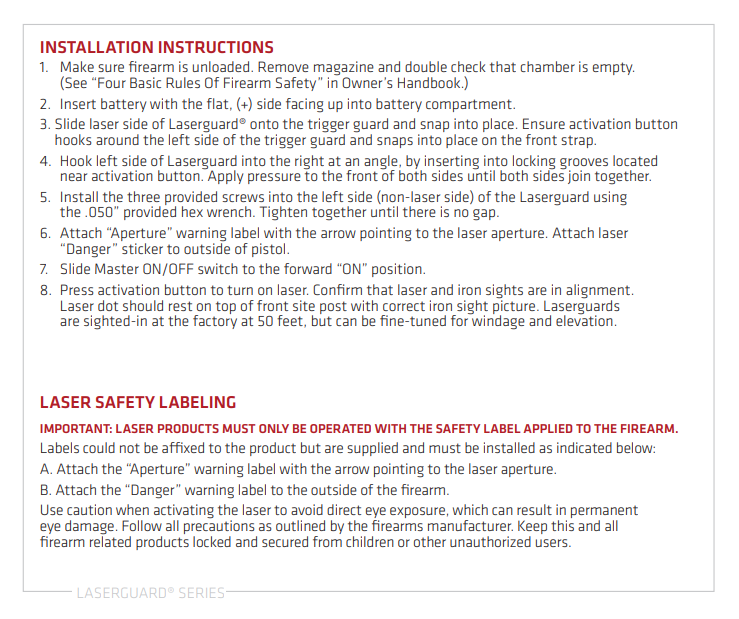 This screenshot has width=739, height=619. What do you see at coordinates (143, 305) in the screenshot?
I see `should` at bounding box center [143, 305].
